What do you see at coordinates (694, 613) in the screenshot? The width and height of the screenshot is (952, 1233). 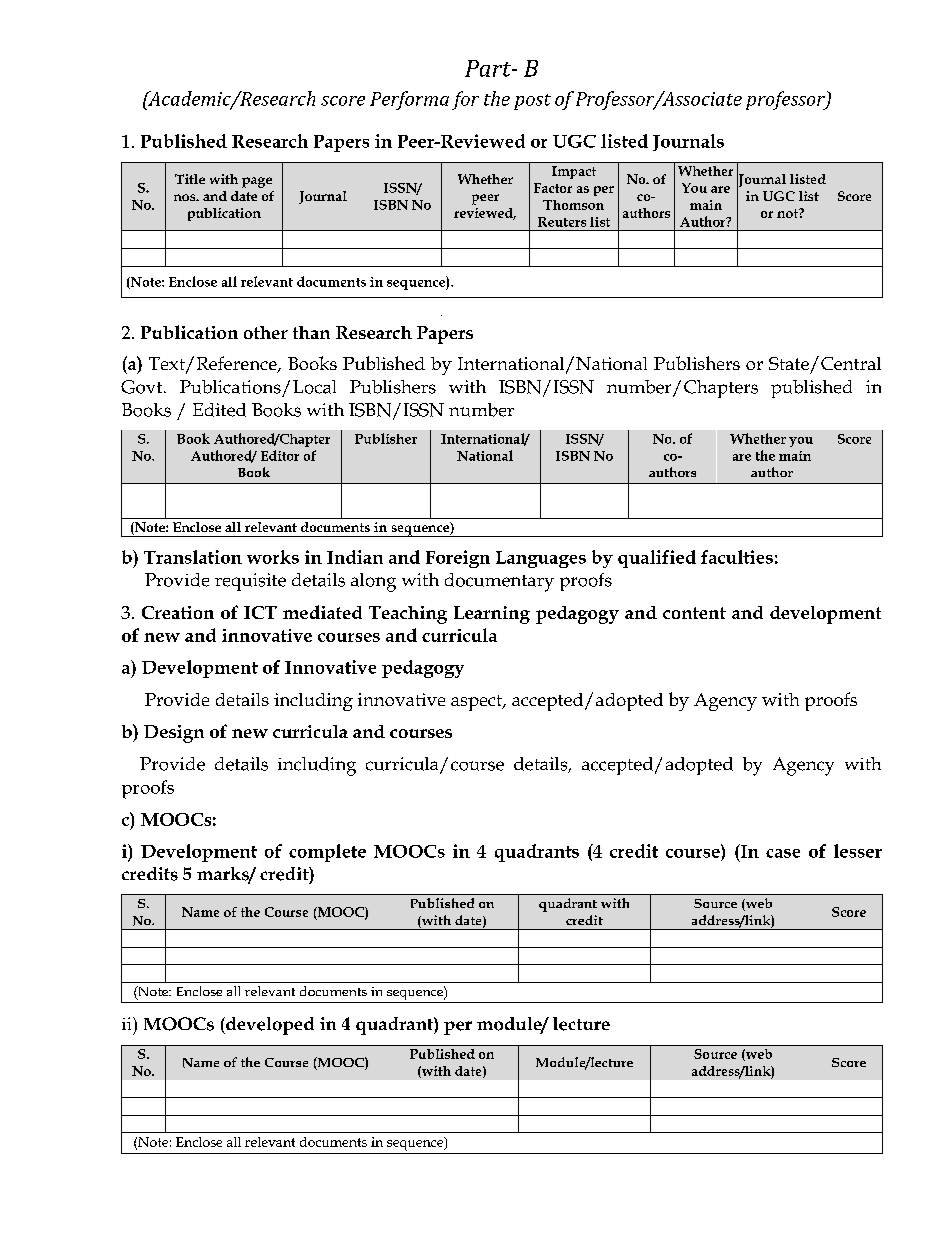 I see `content` at bounding box center [694, 613].
